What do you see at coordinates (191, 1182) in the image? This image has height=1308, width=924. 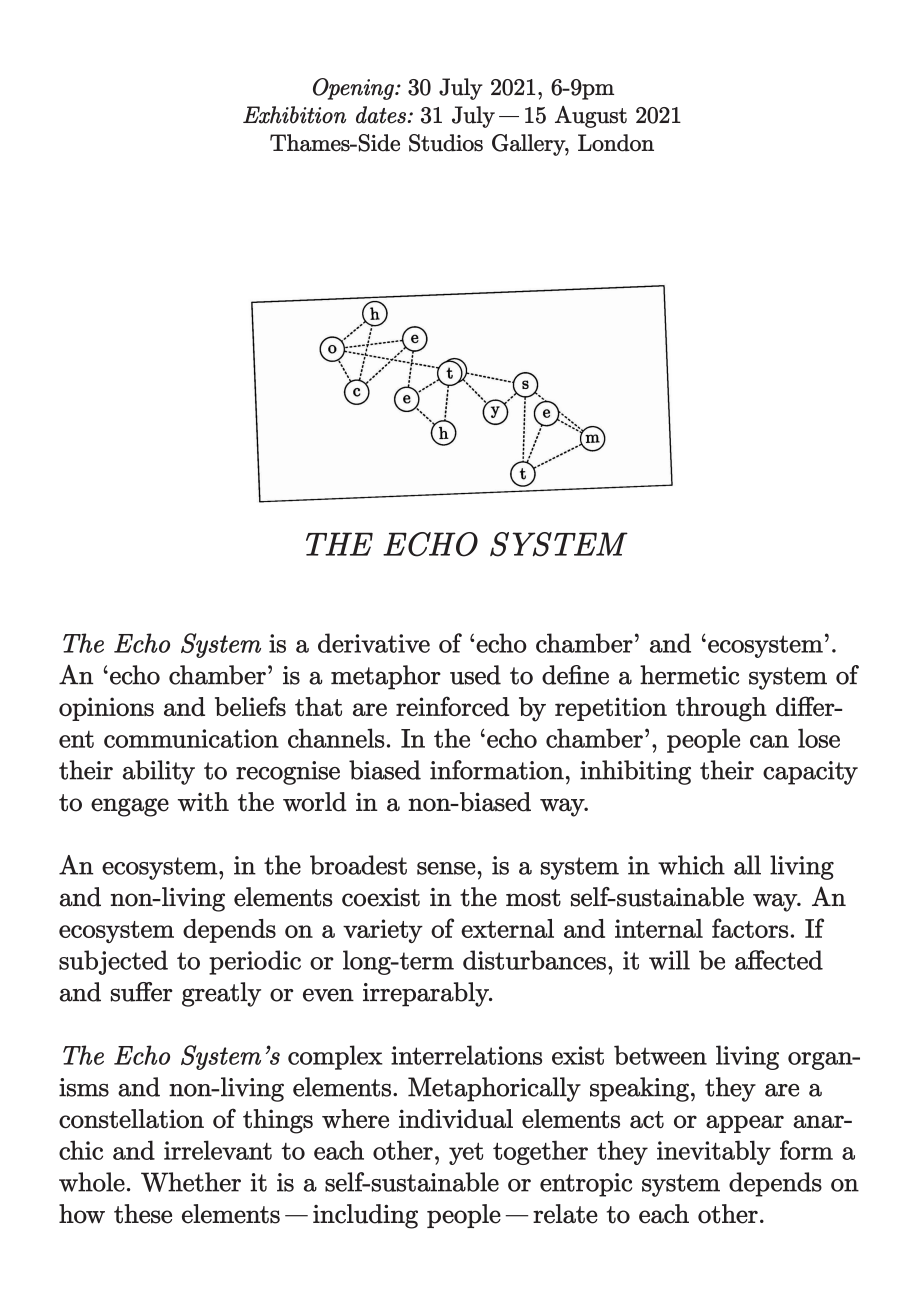 I see `Whether` at bounding box center [191, 1182].
